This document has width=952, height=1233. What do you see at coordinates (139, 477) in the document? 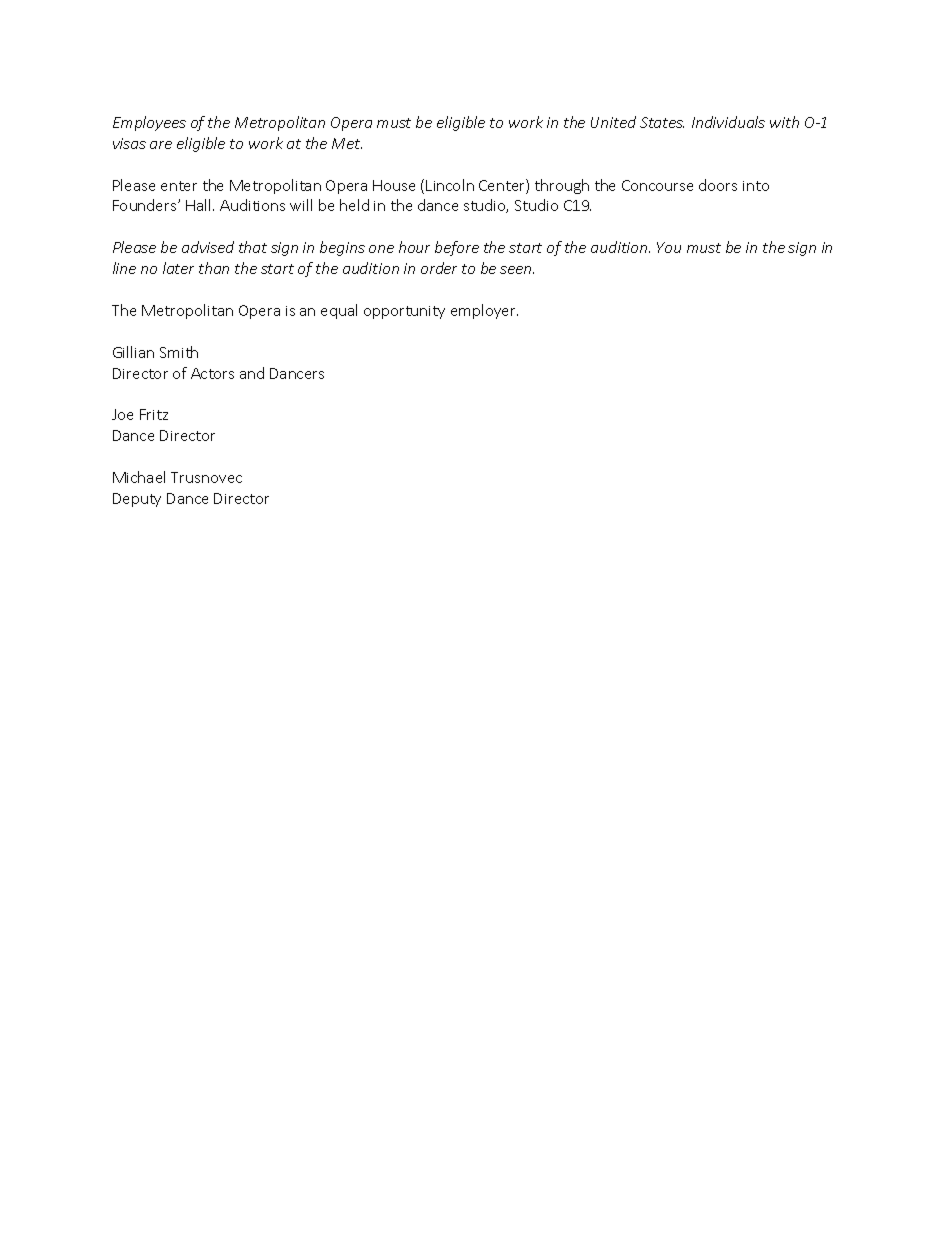
I see `Michael` at bounding box center [139, 477].
